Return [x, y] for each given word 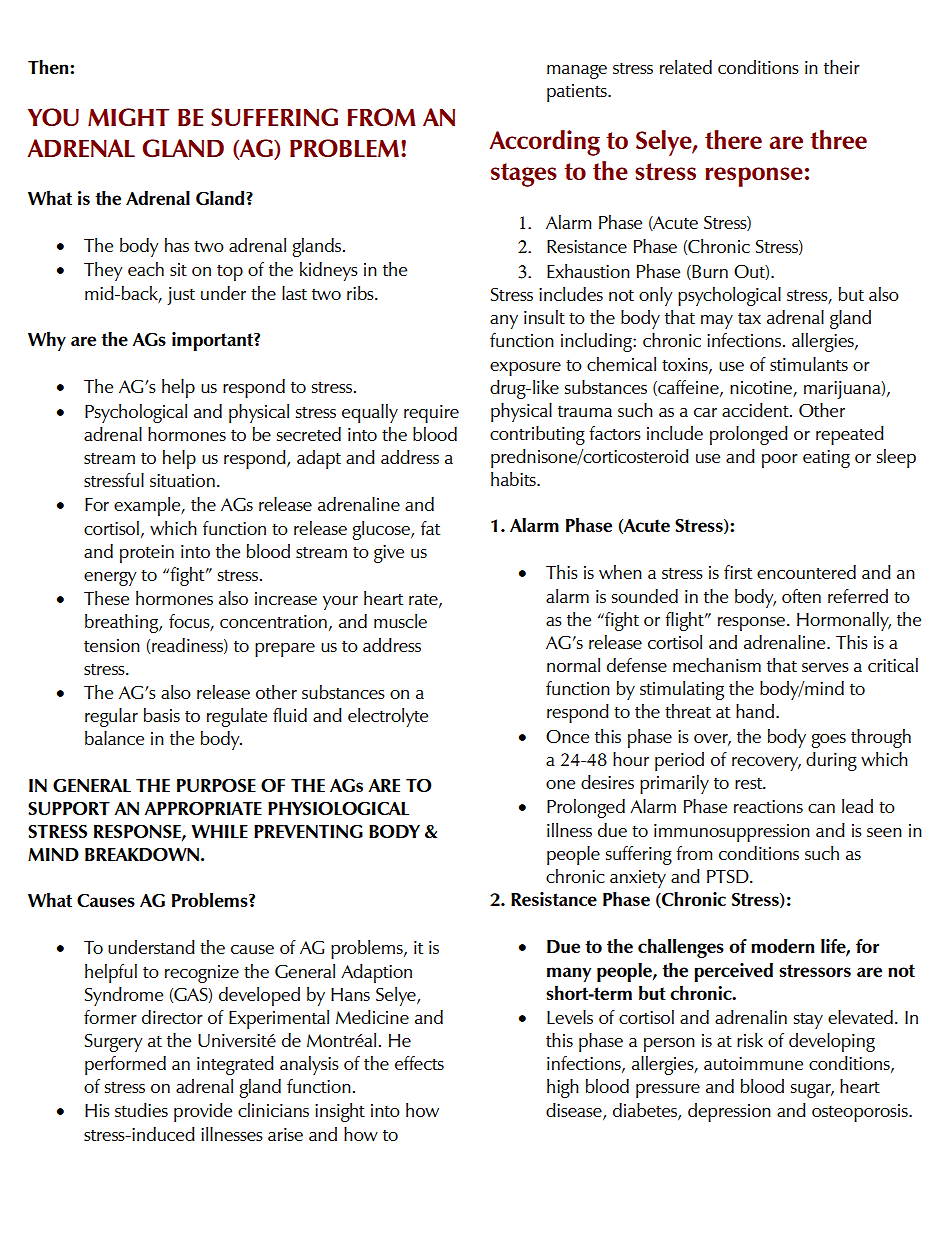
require [431, 414]
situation [182, 480]
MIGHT [128, 117]
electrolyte [388, 717]
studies [141, 1110]
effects [419, 1063]
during [831, 761]
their [842, 67]
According [544, 143]
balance [114, 738]
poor [780, 461]
